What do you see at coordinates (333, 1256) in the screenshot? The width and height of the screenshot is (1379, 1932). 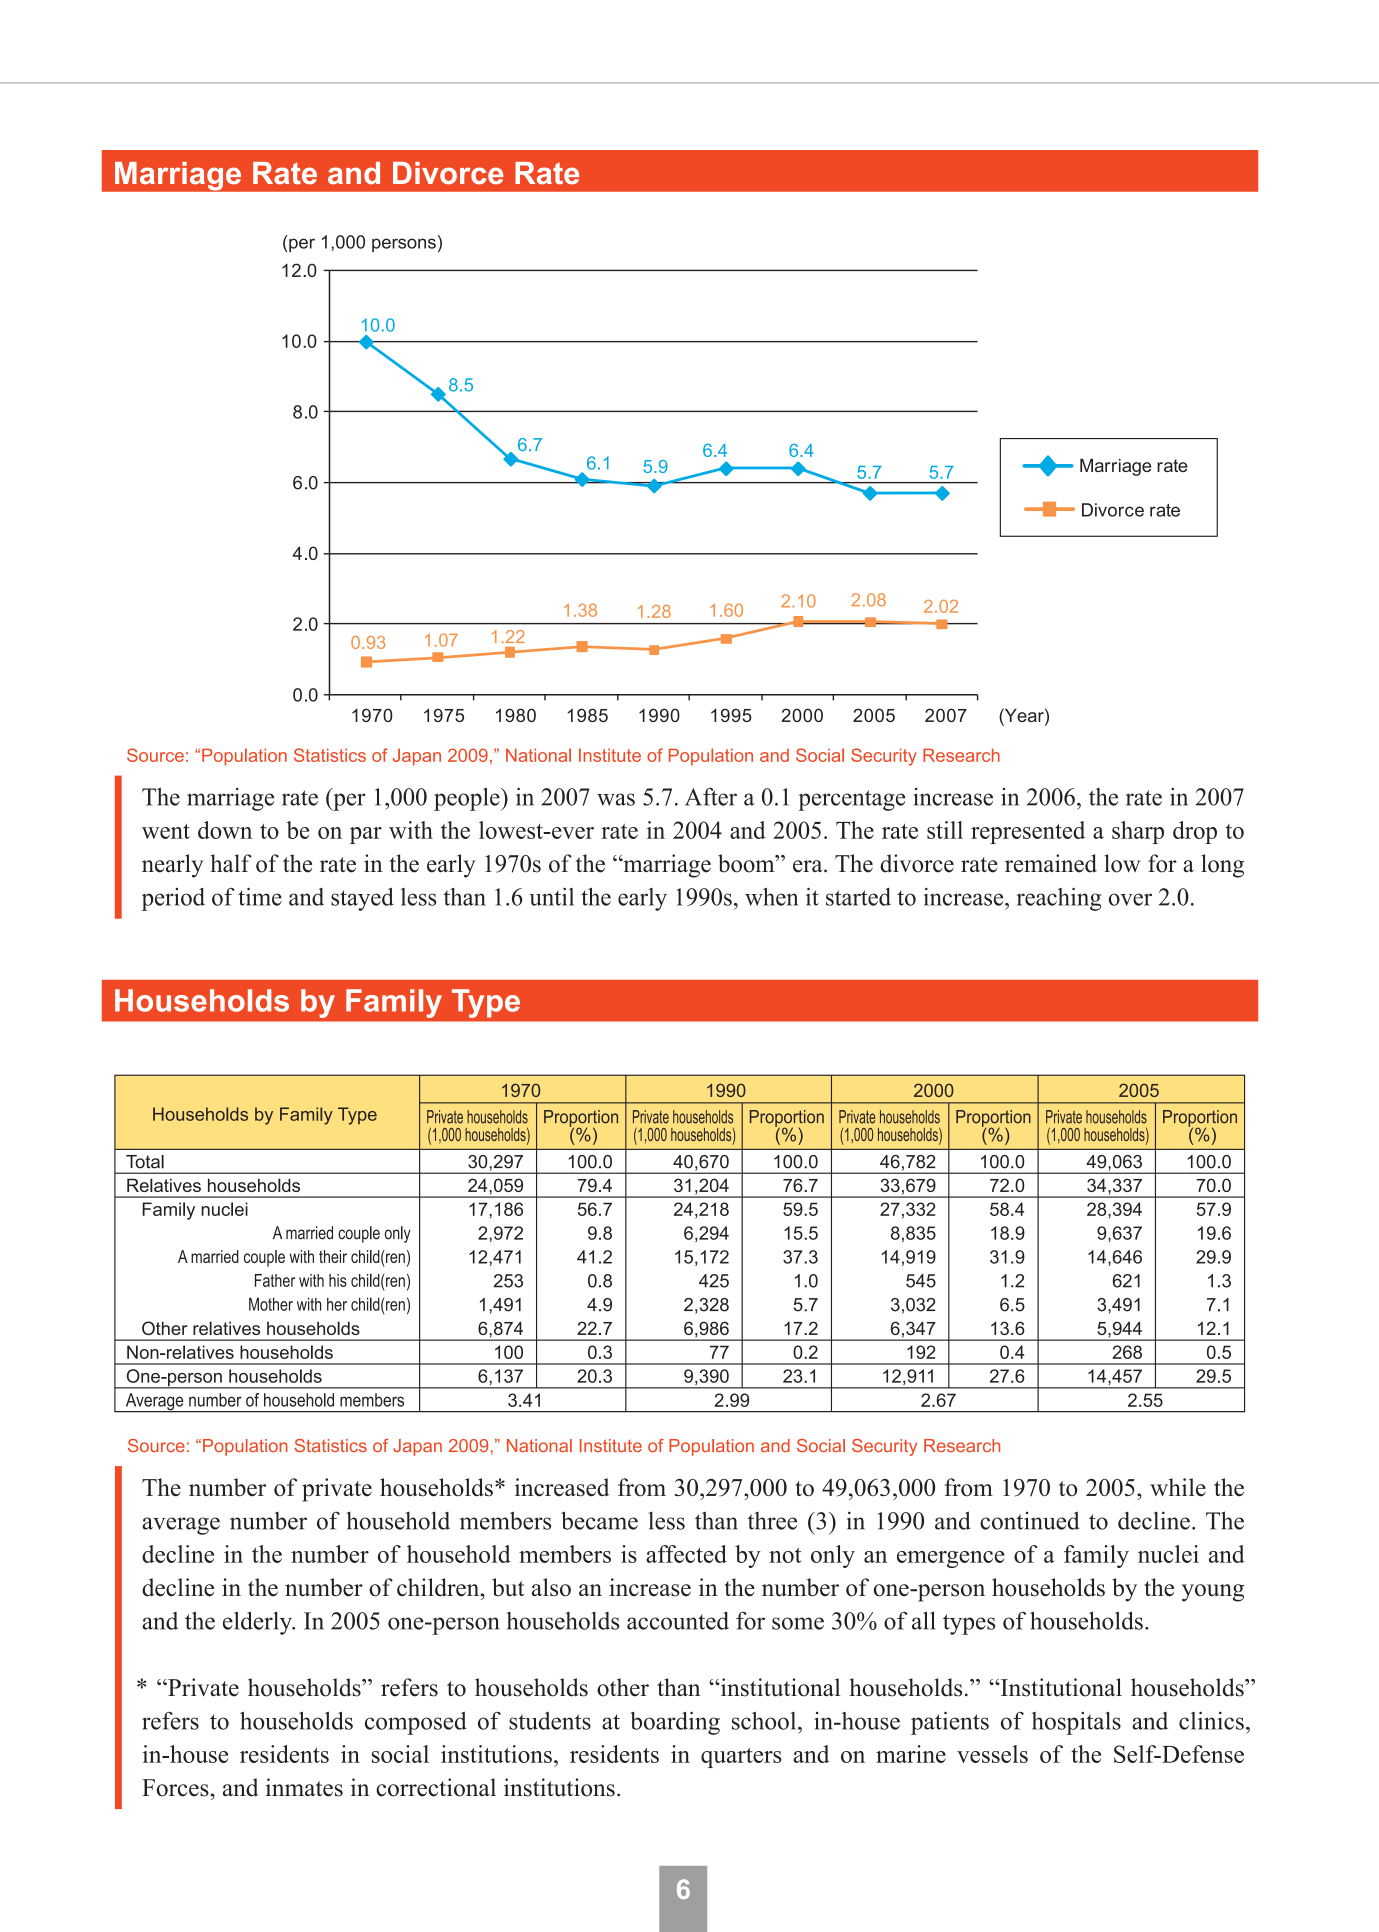 I see `their` at bounding box center [333, 1256].
